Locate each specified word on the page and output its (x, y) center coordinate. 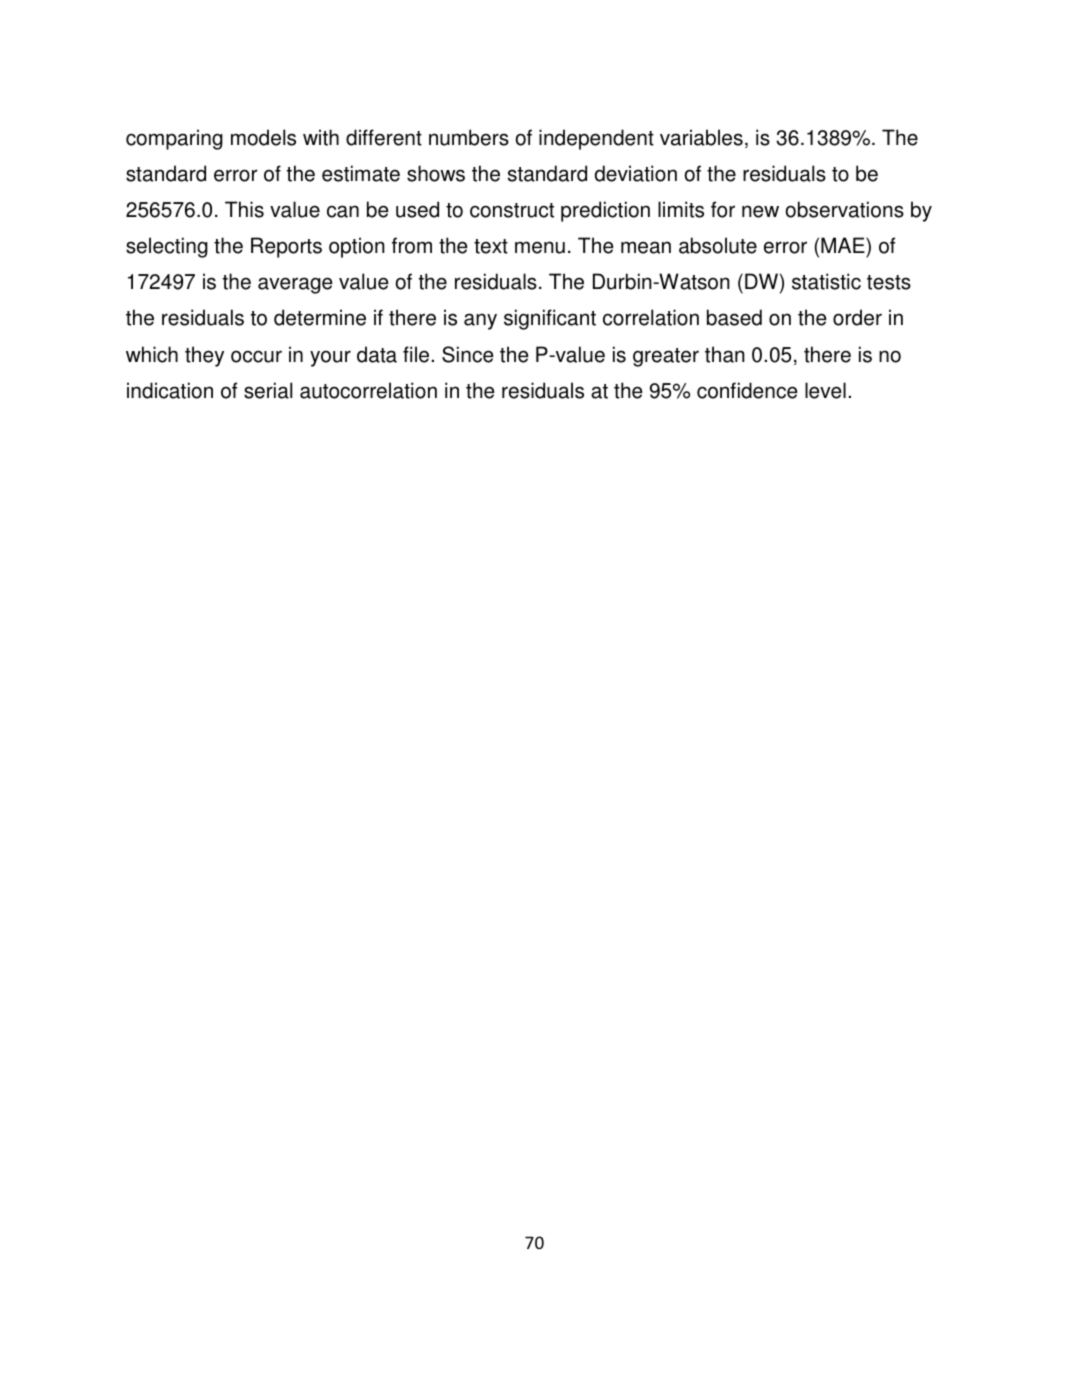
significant (550, 319)
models (263, 137)
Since (467, 354)
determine (320, 317)
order (857, 317)
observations (844, 209)
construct (512, 210)
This (244, 209)
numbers (469, 137)
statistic (826, 281)
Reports (286, 247)
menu (540, 247)
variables (701, 137)
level (825, 390)
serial (268, 390)
